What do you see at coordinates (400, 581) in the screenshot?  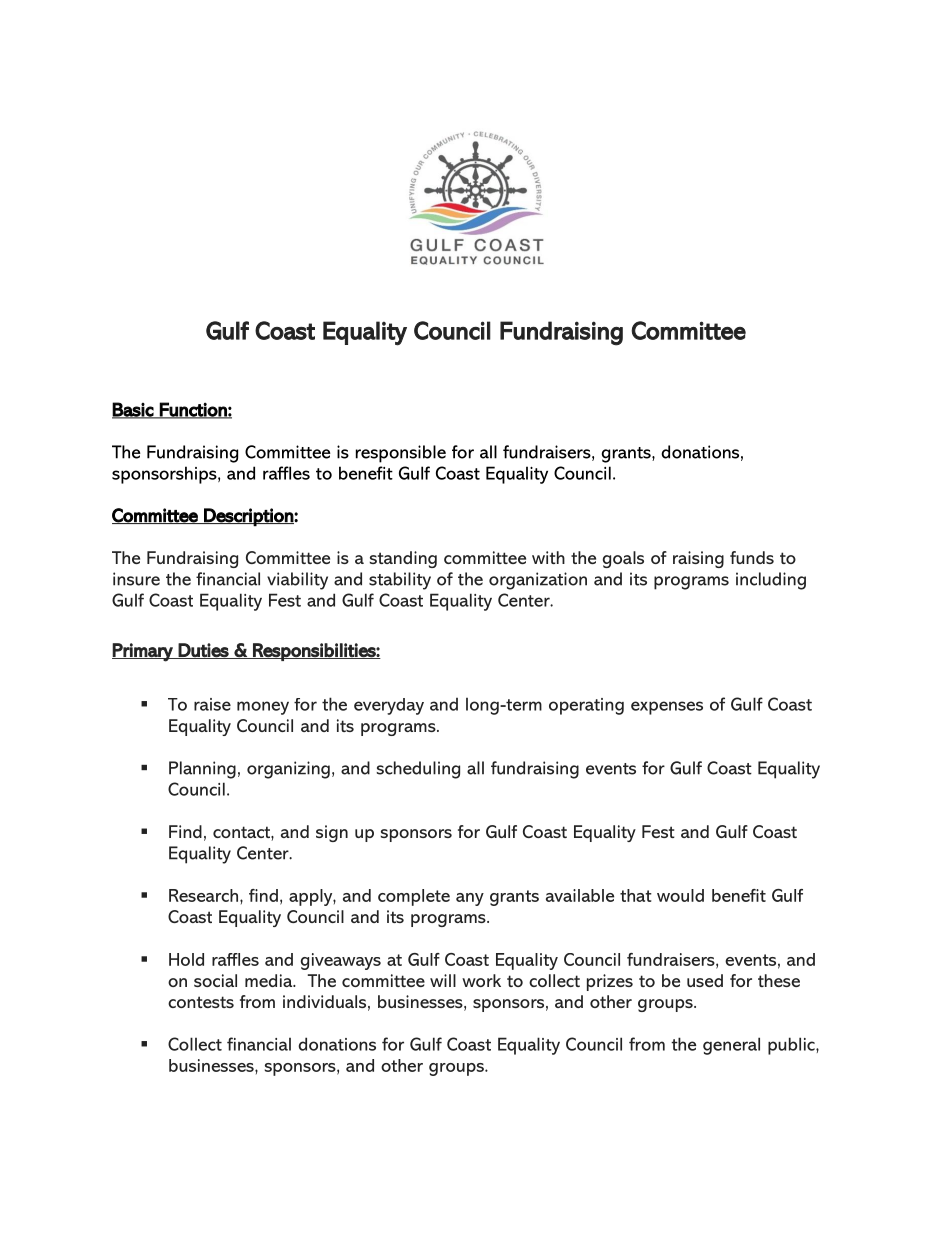 I see `stability` at bounding box center [400, 581].
